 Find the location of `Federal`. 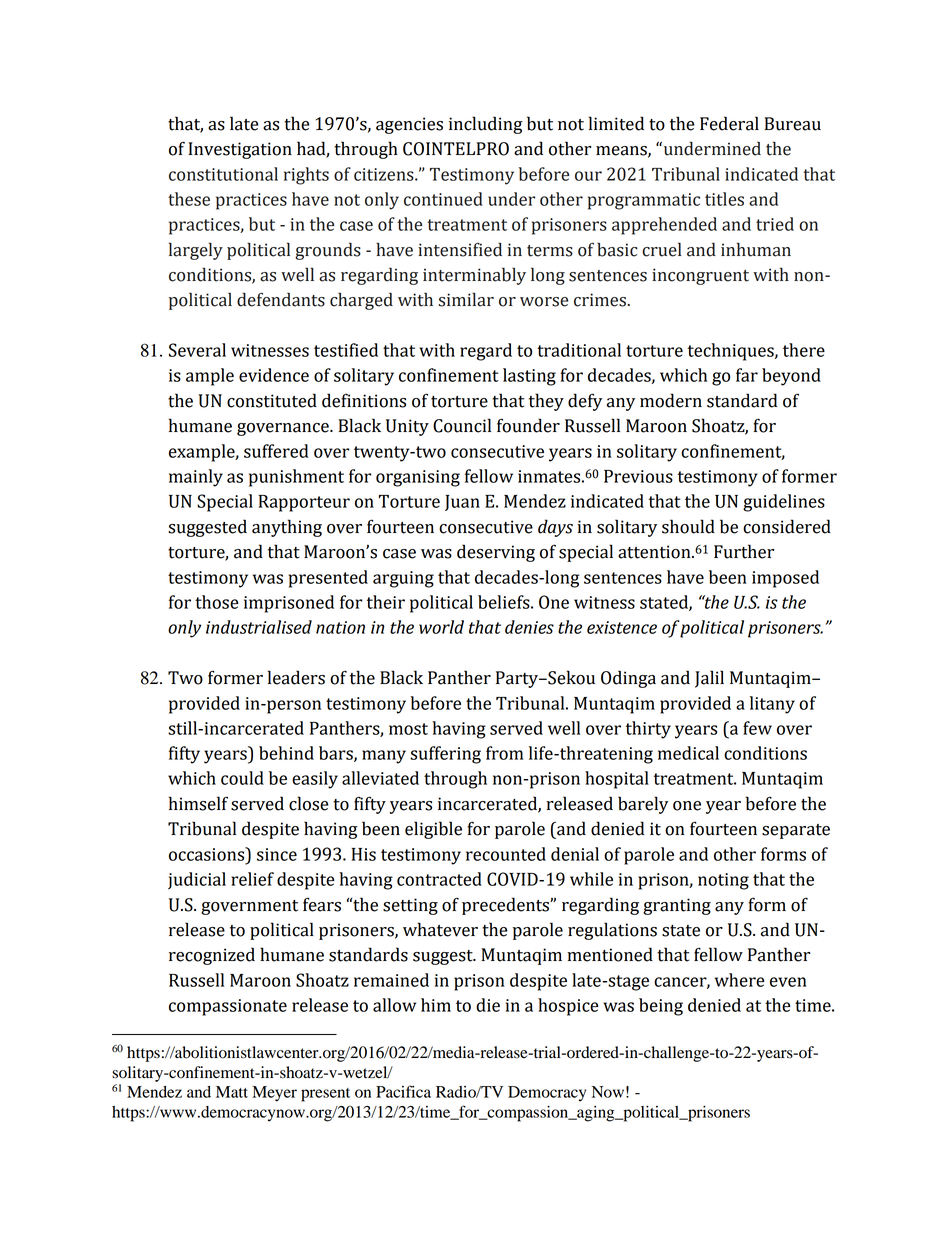

Federal is located at coordinates (729, 123).
